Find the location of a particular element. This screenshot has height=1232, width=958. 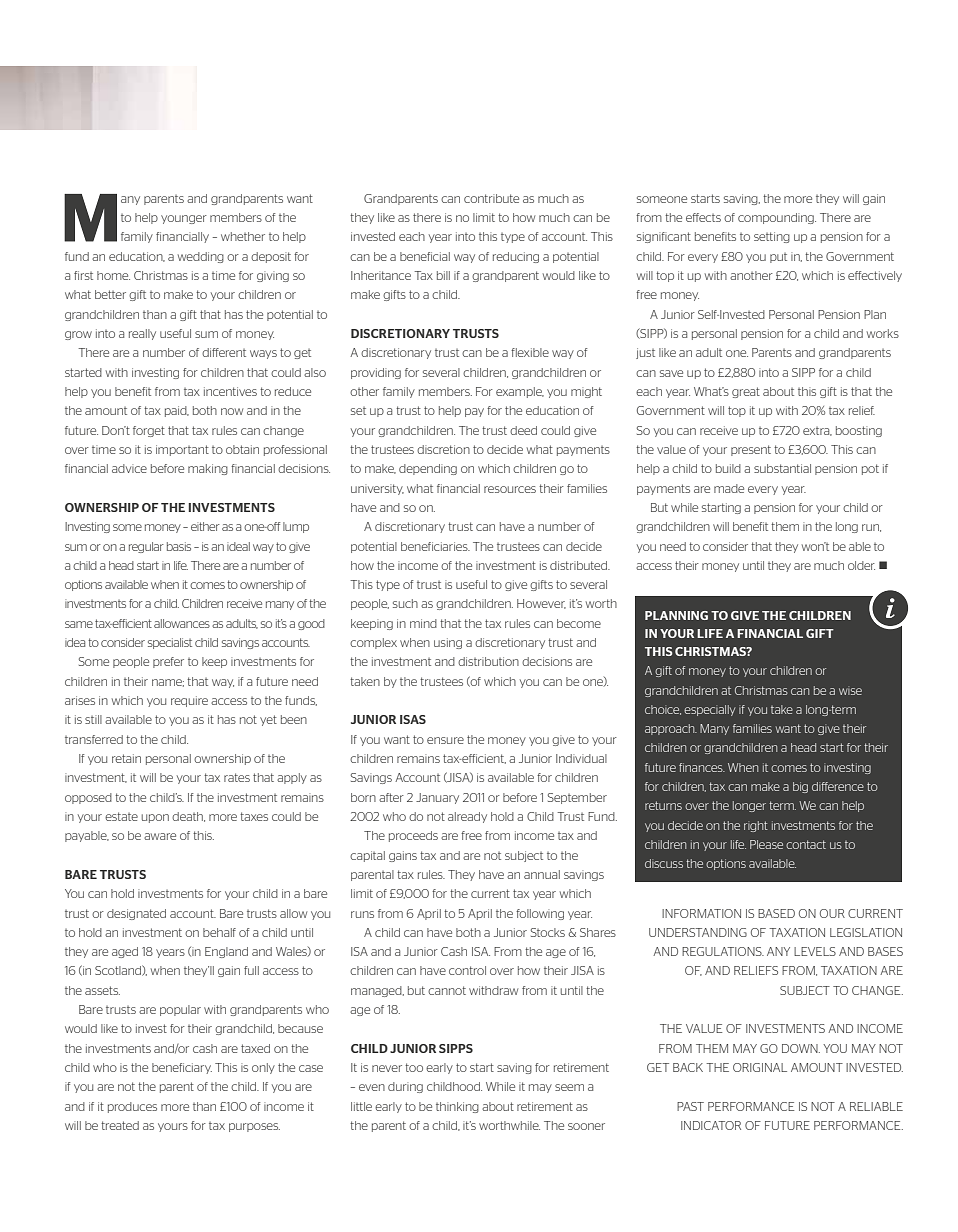

produces is located at coordinates (132, 1107).
